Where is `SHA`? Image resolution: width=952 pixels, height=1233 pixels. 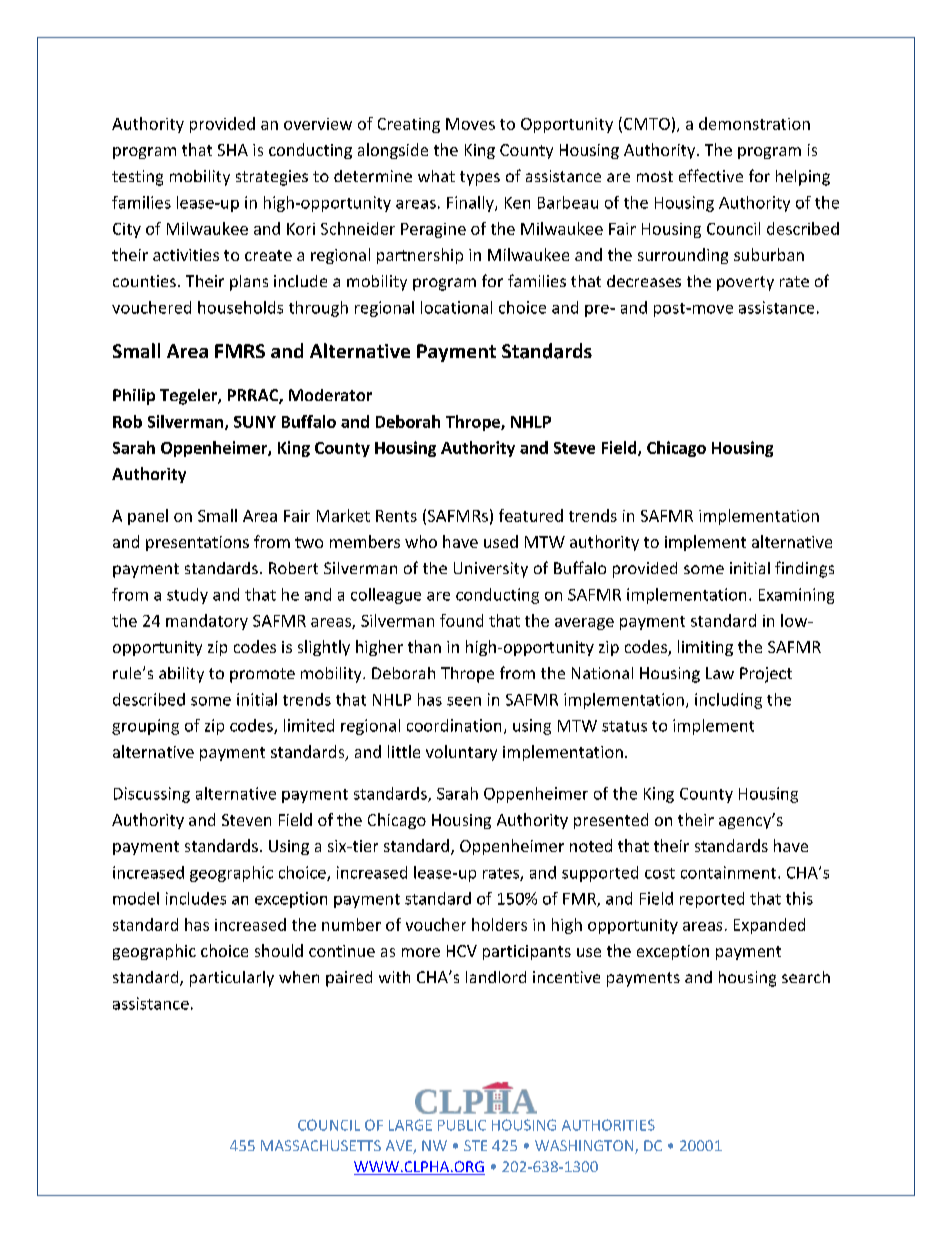 SHA is located at coordinates (233, 150).
